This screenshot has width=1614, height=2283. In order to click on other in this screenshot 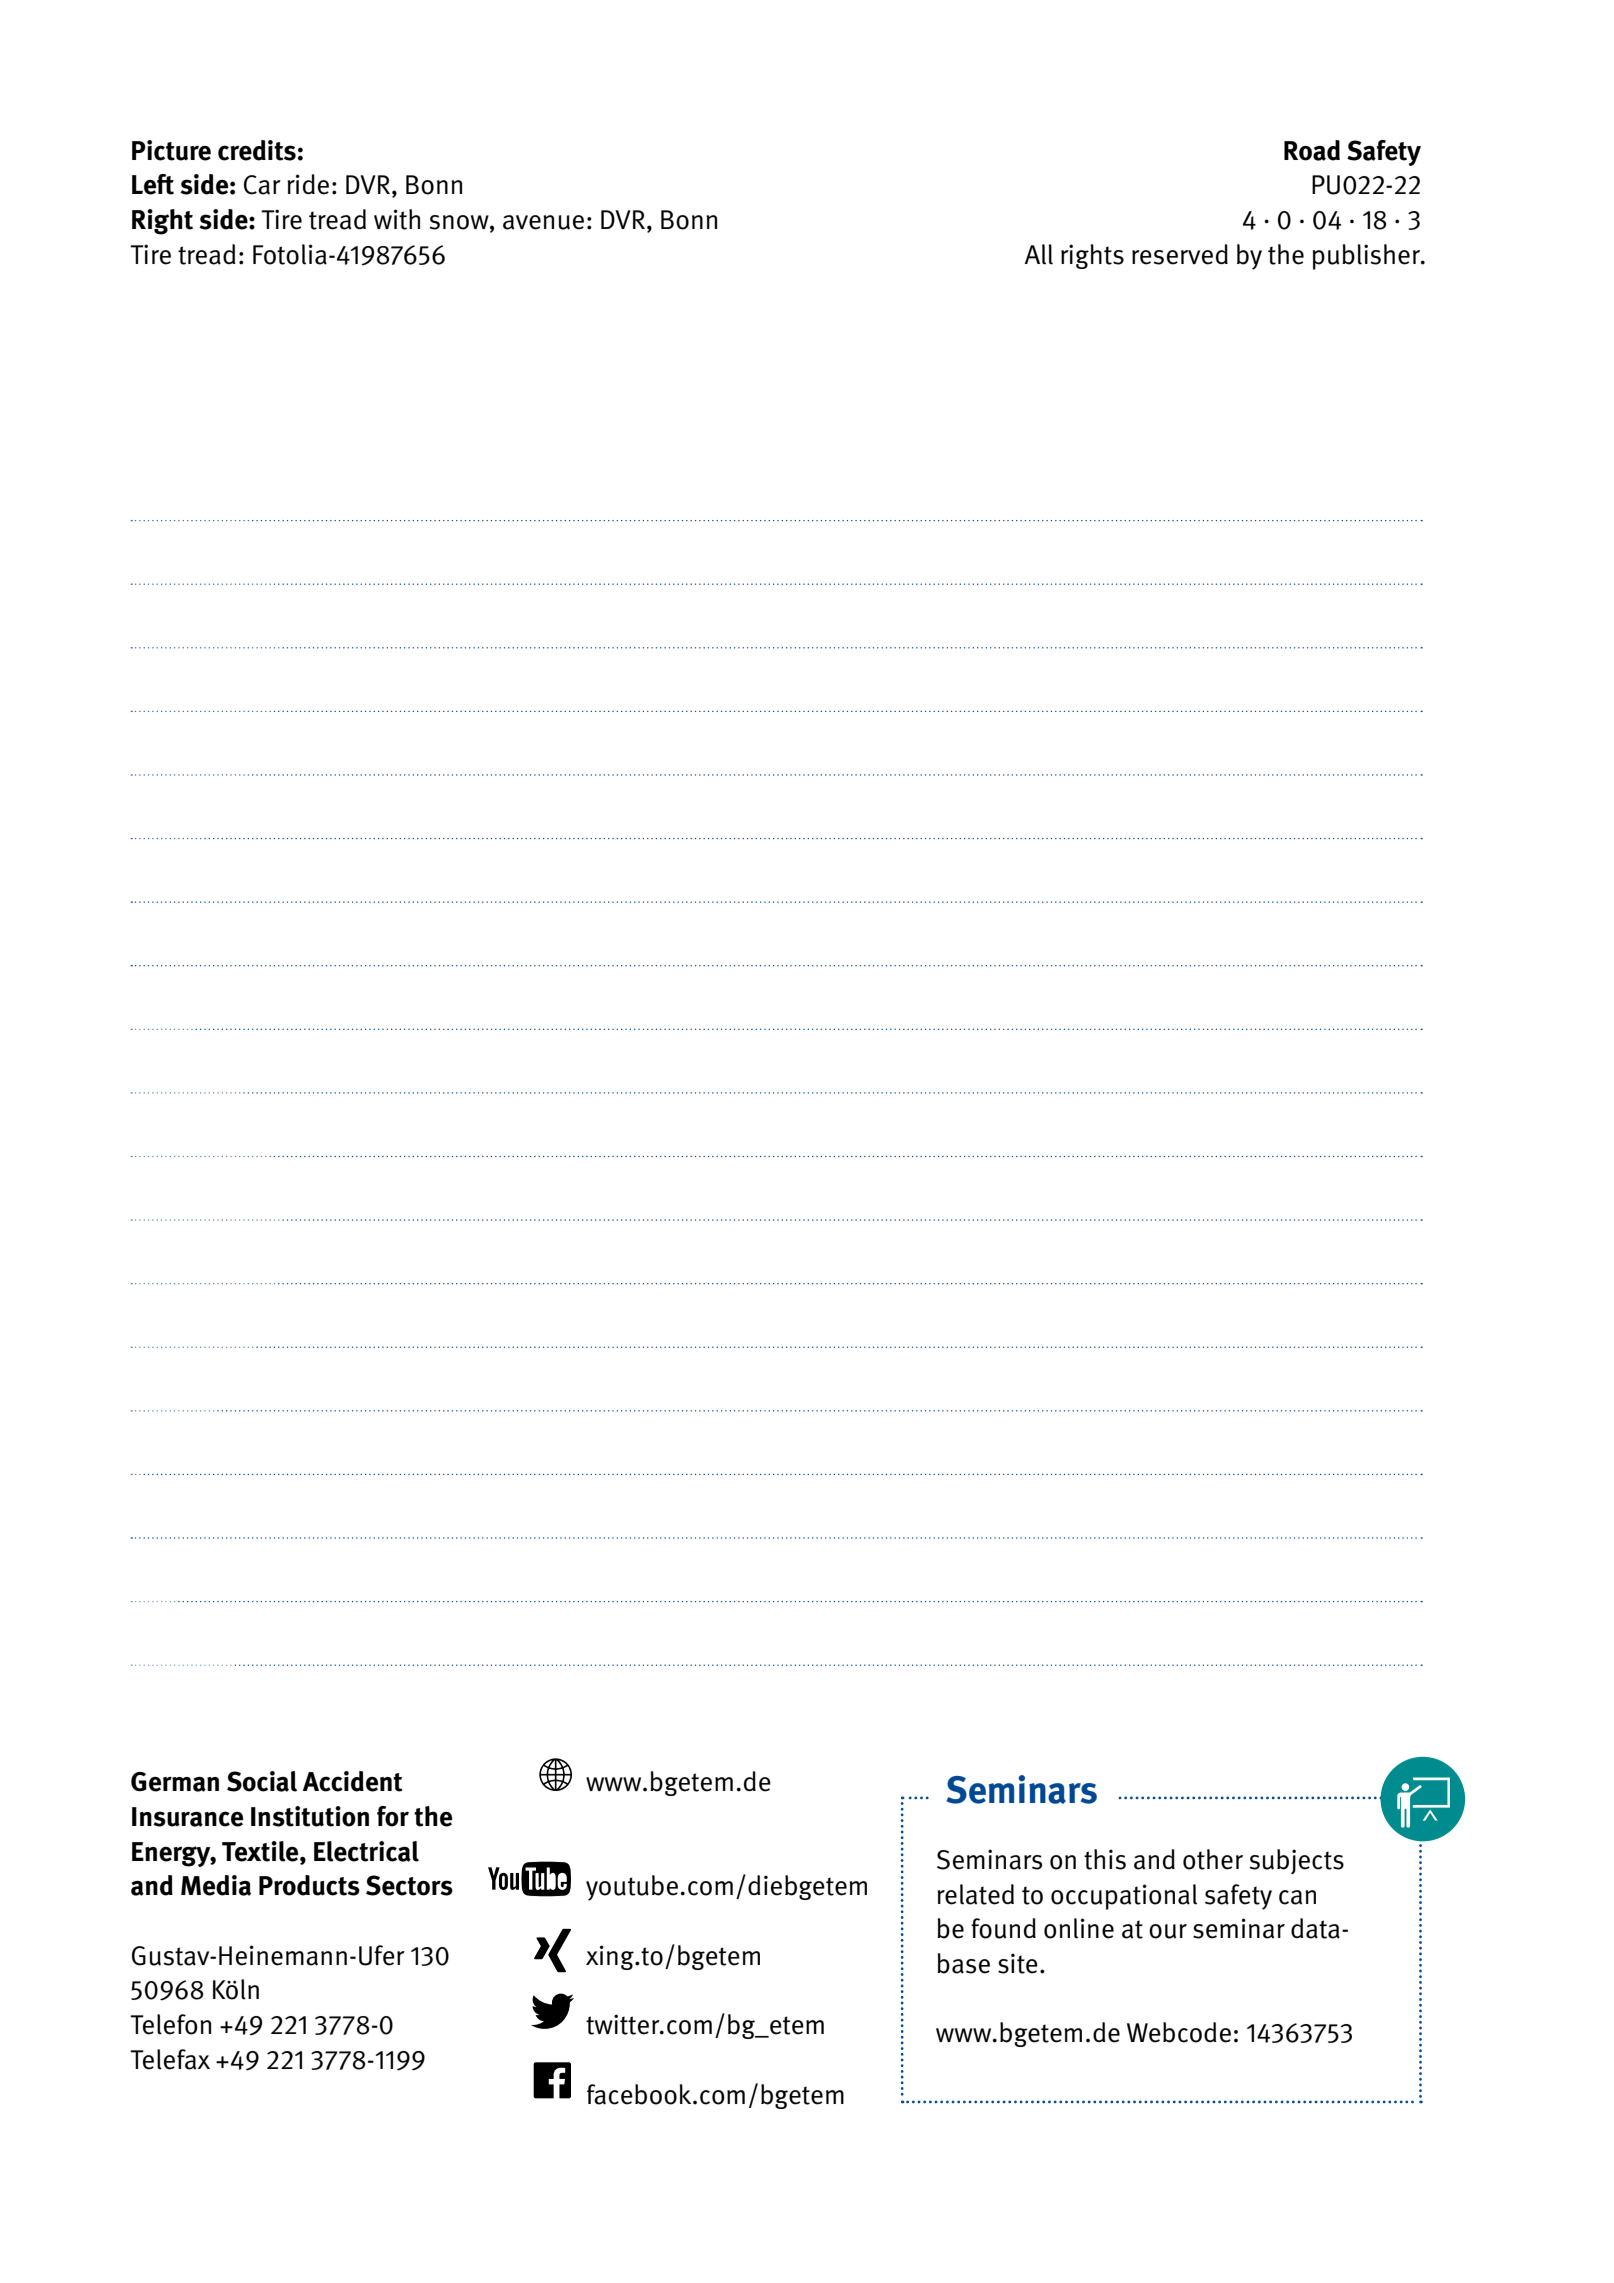, I will do `click(1213, 1859)`.
